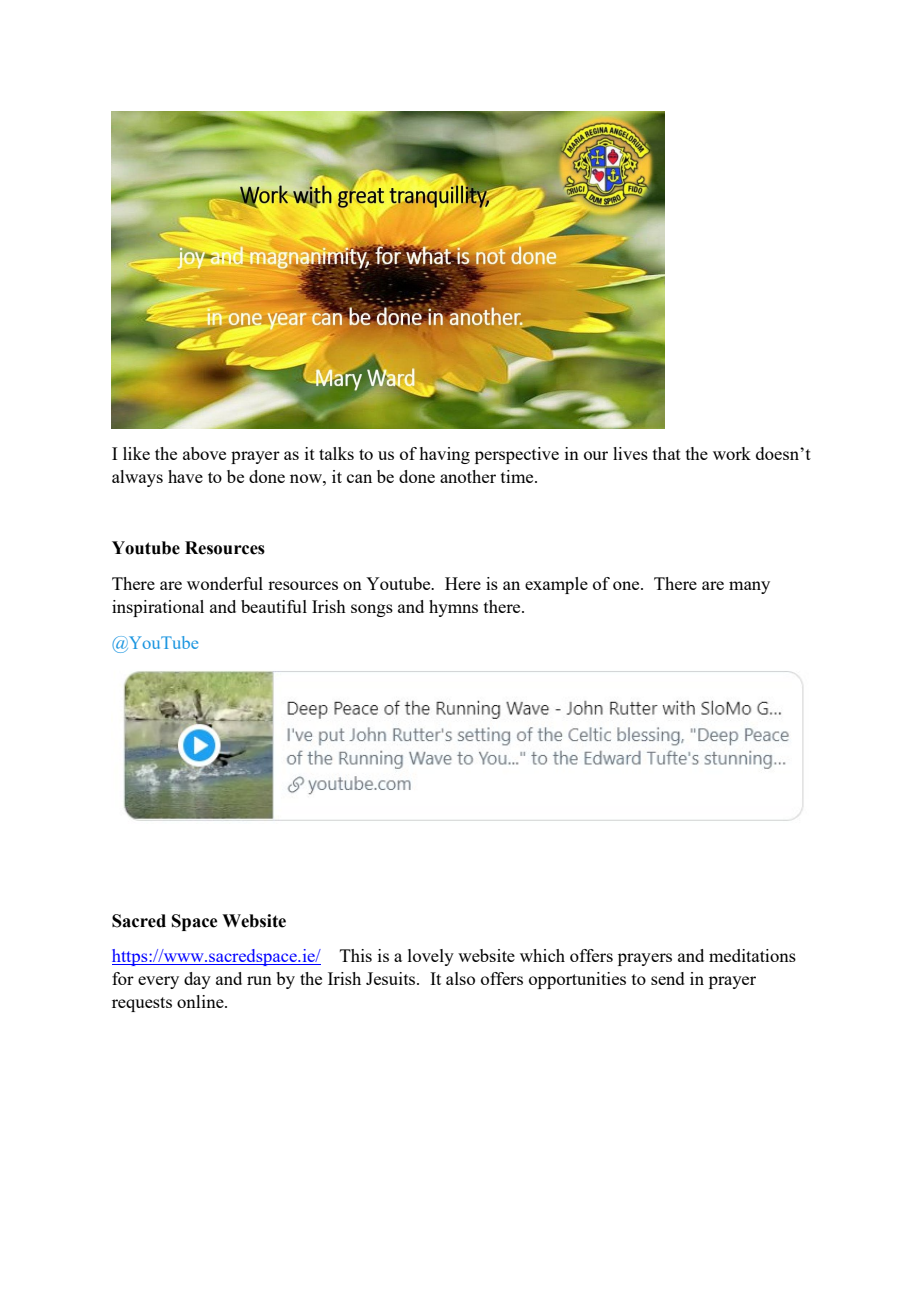 Image resolution: width=924 pixels, height=1308 pixels. I want to click on songs, so click(372, 610).
